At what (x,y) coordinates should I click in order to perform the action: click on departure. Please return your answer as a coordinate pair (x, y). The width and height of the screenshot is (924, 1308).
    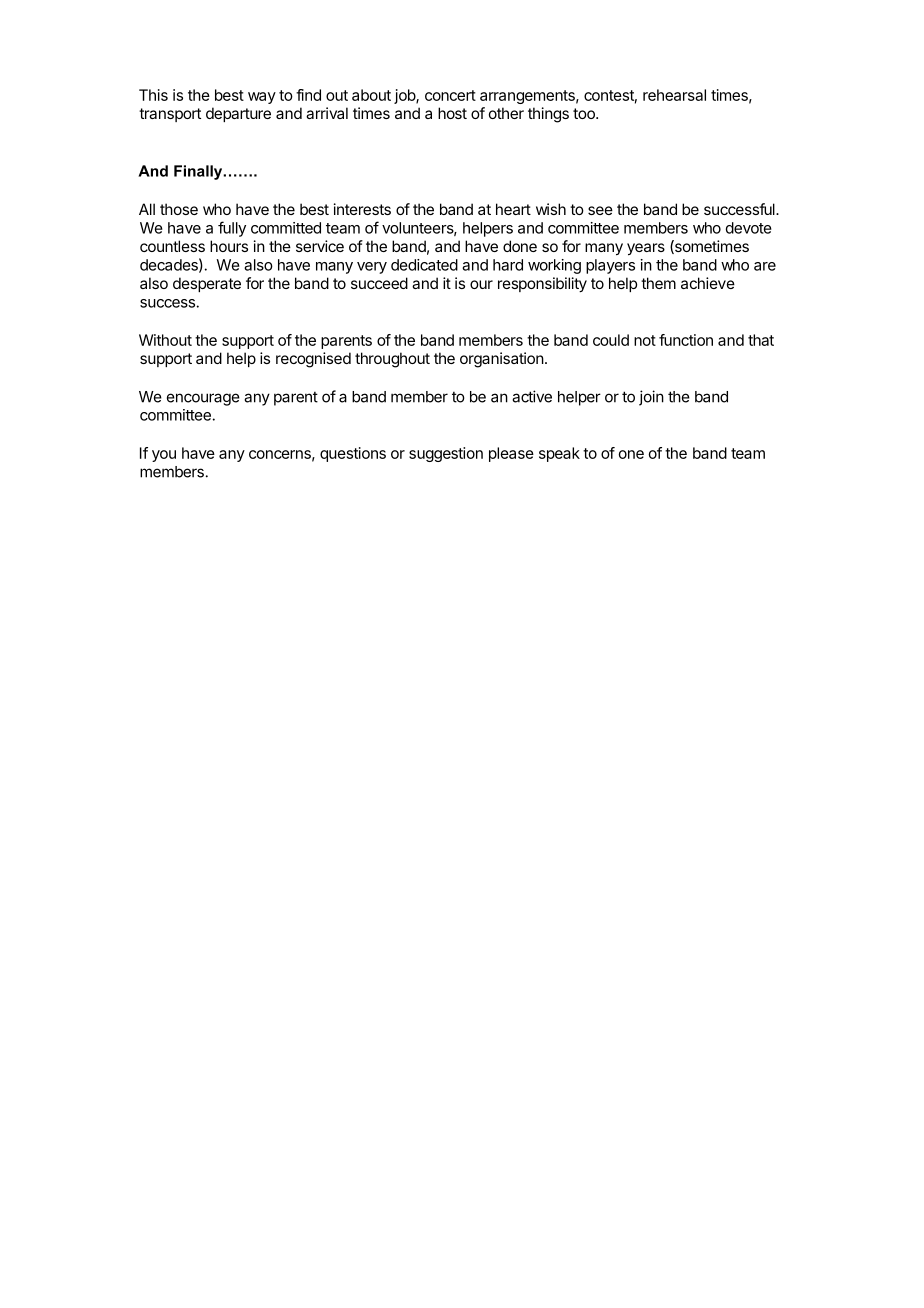
    Looking at the image, I should click on (238, 114).
